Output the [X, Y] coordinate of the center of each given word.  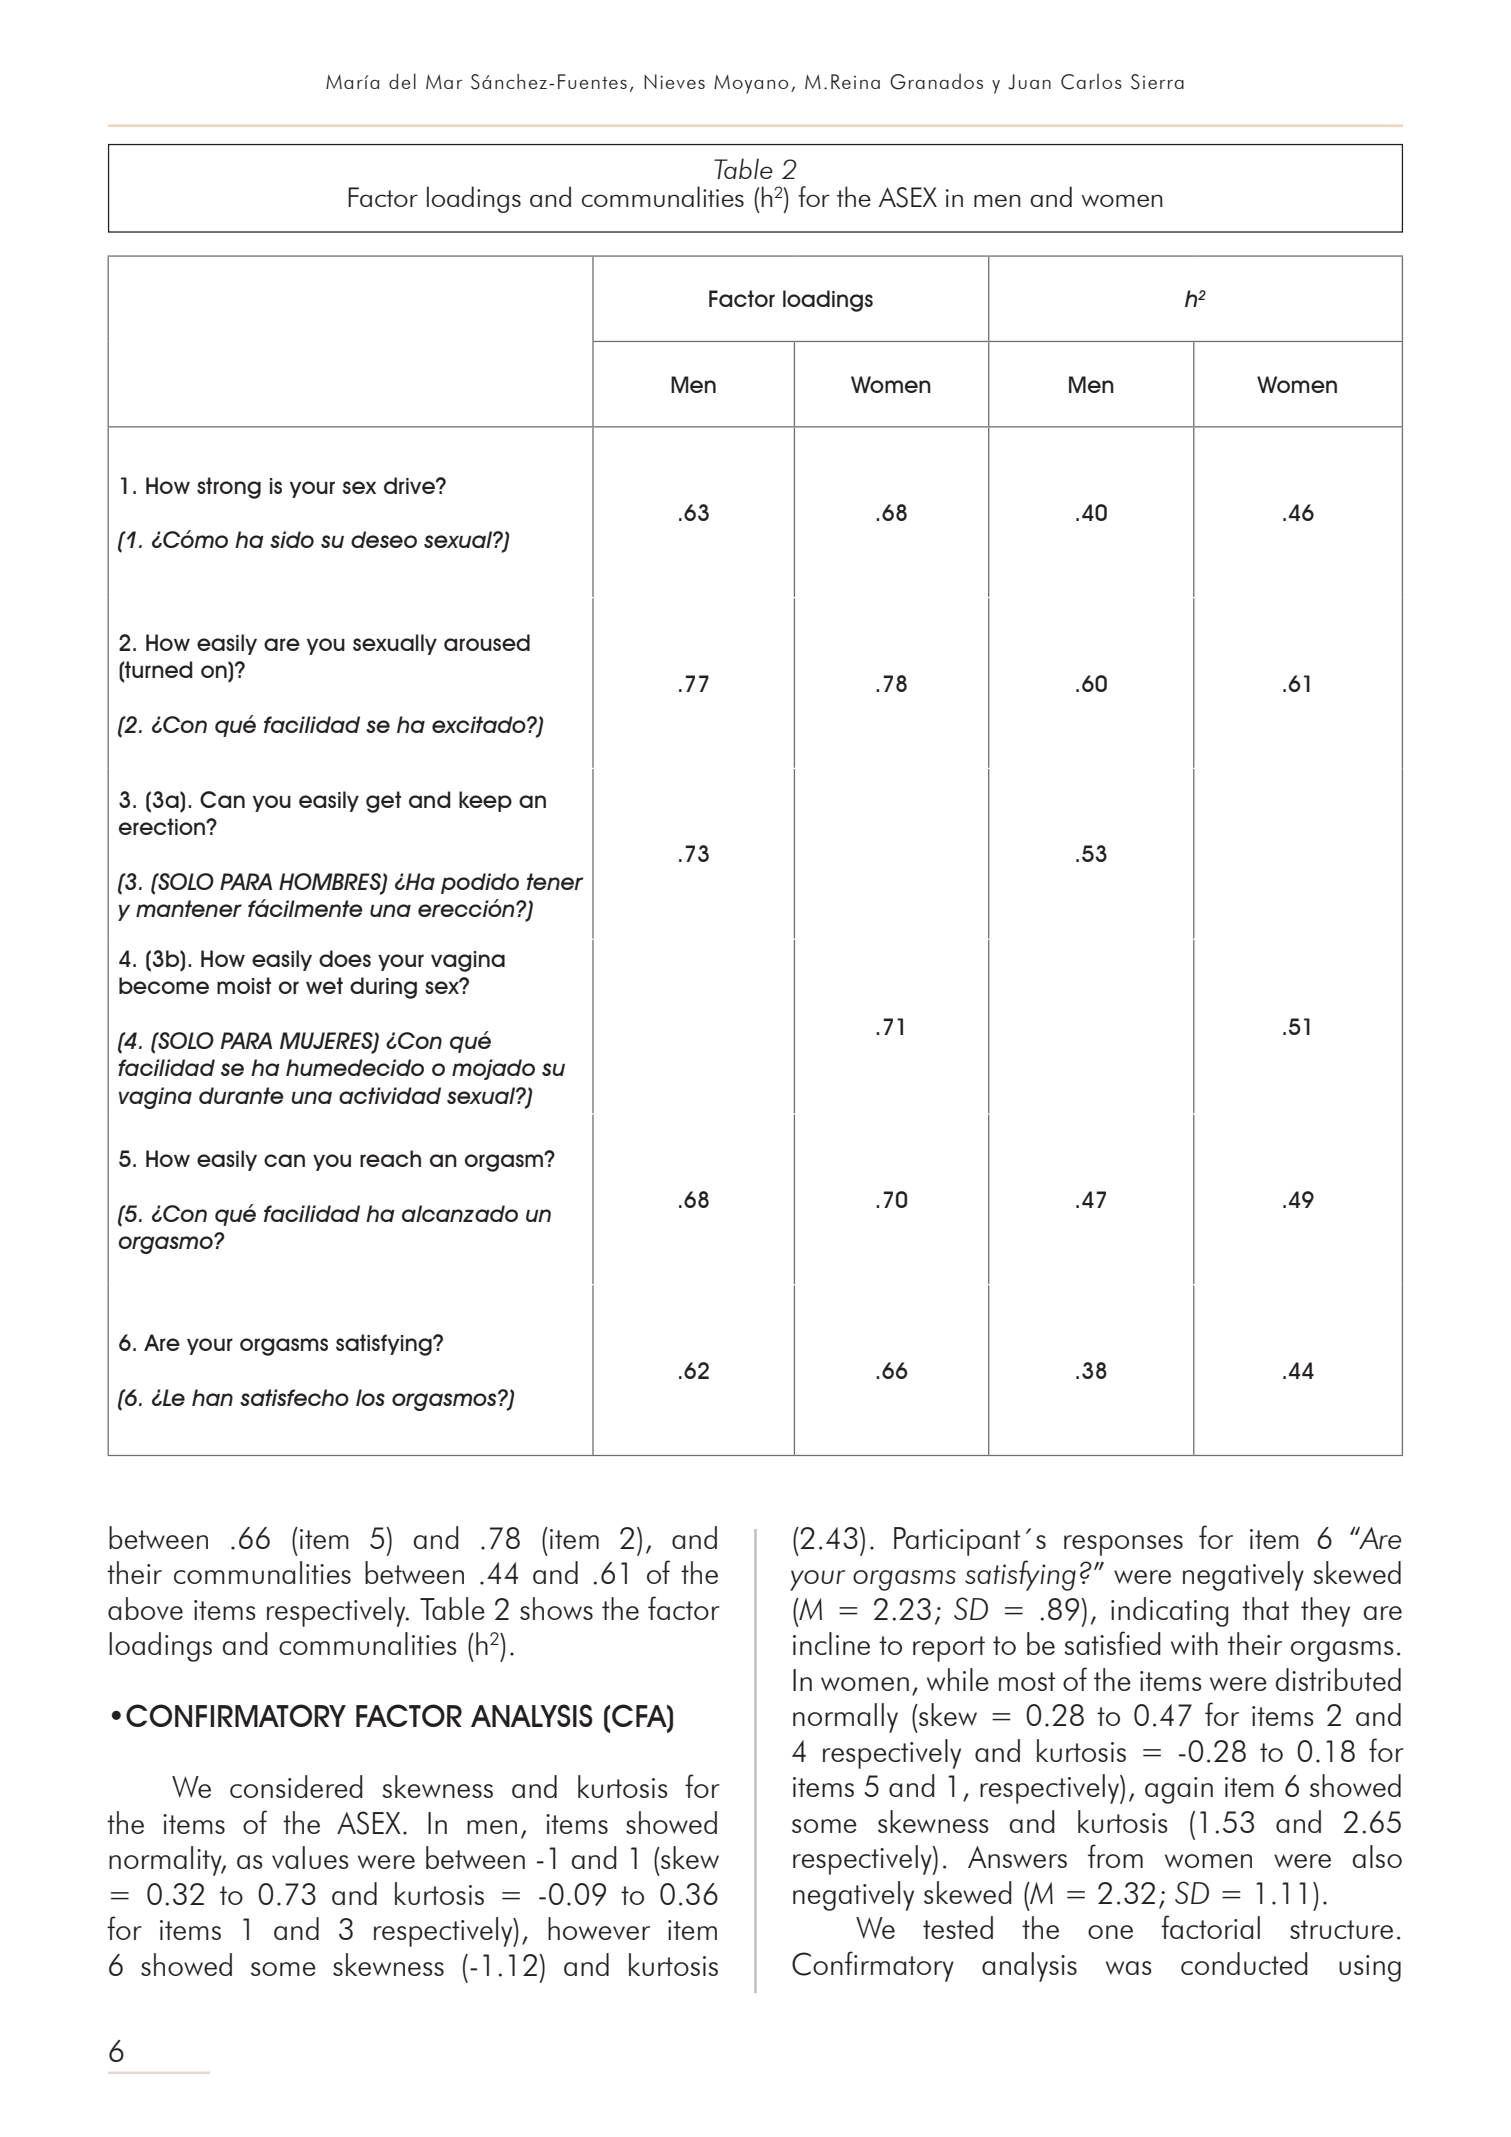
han [212, 1397]
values [310, 1857]
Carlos [1091, 82]
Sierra [1157, 82]
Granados [936, 82]
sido [292, 539]
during [383, 988]
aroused [487, 642]
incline [831, 1643]
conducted [1244, 1963]
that [1265, 1608]
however [599, 1928]
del [402, 81]
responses [1123, 1545]
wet [324, 985]
